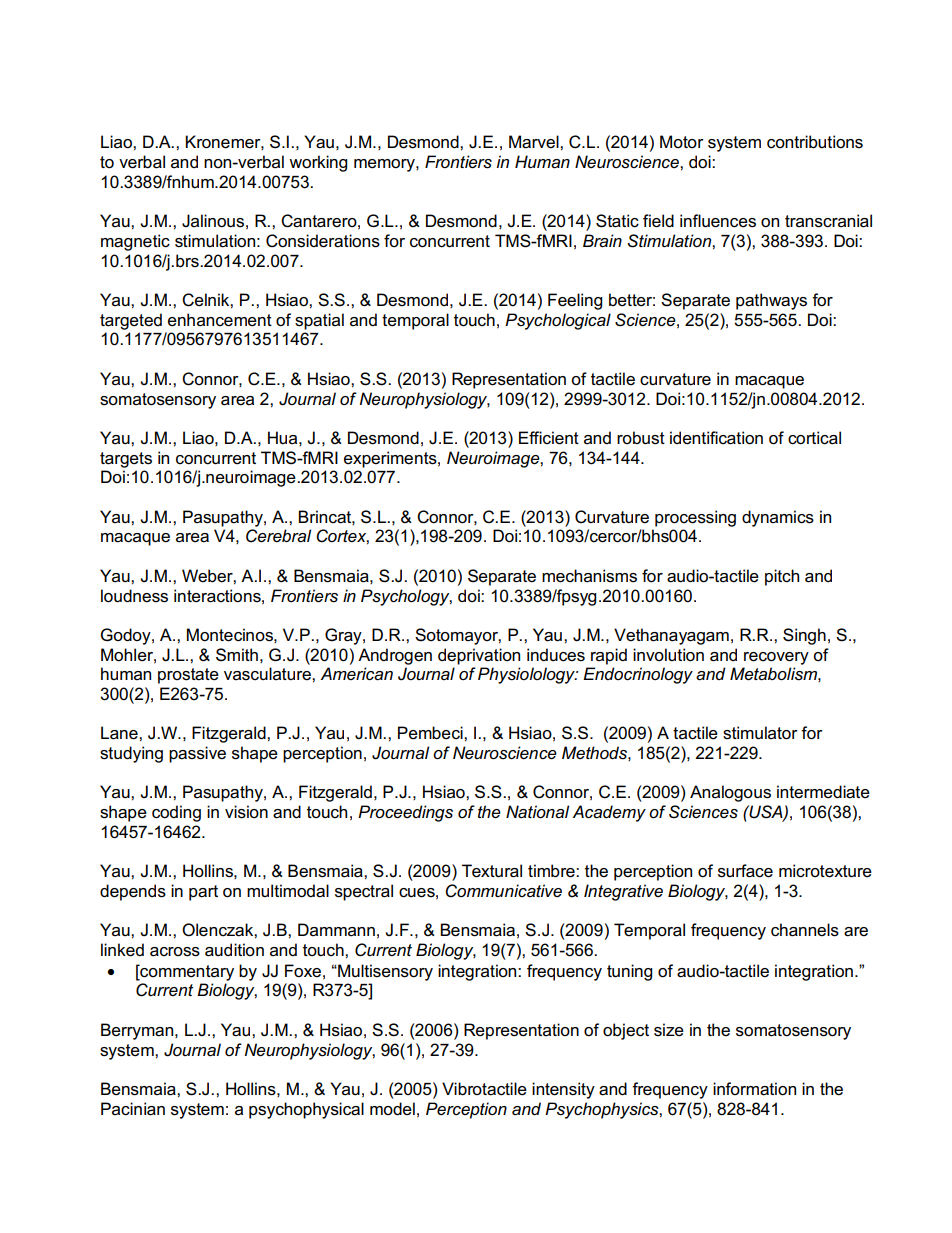  Describe the element at coordinates (203, 893) in the document. I see `part` at that location.
